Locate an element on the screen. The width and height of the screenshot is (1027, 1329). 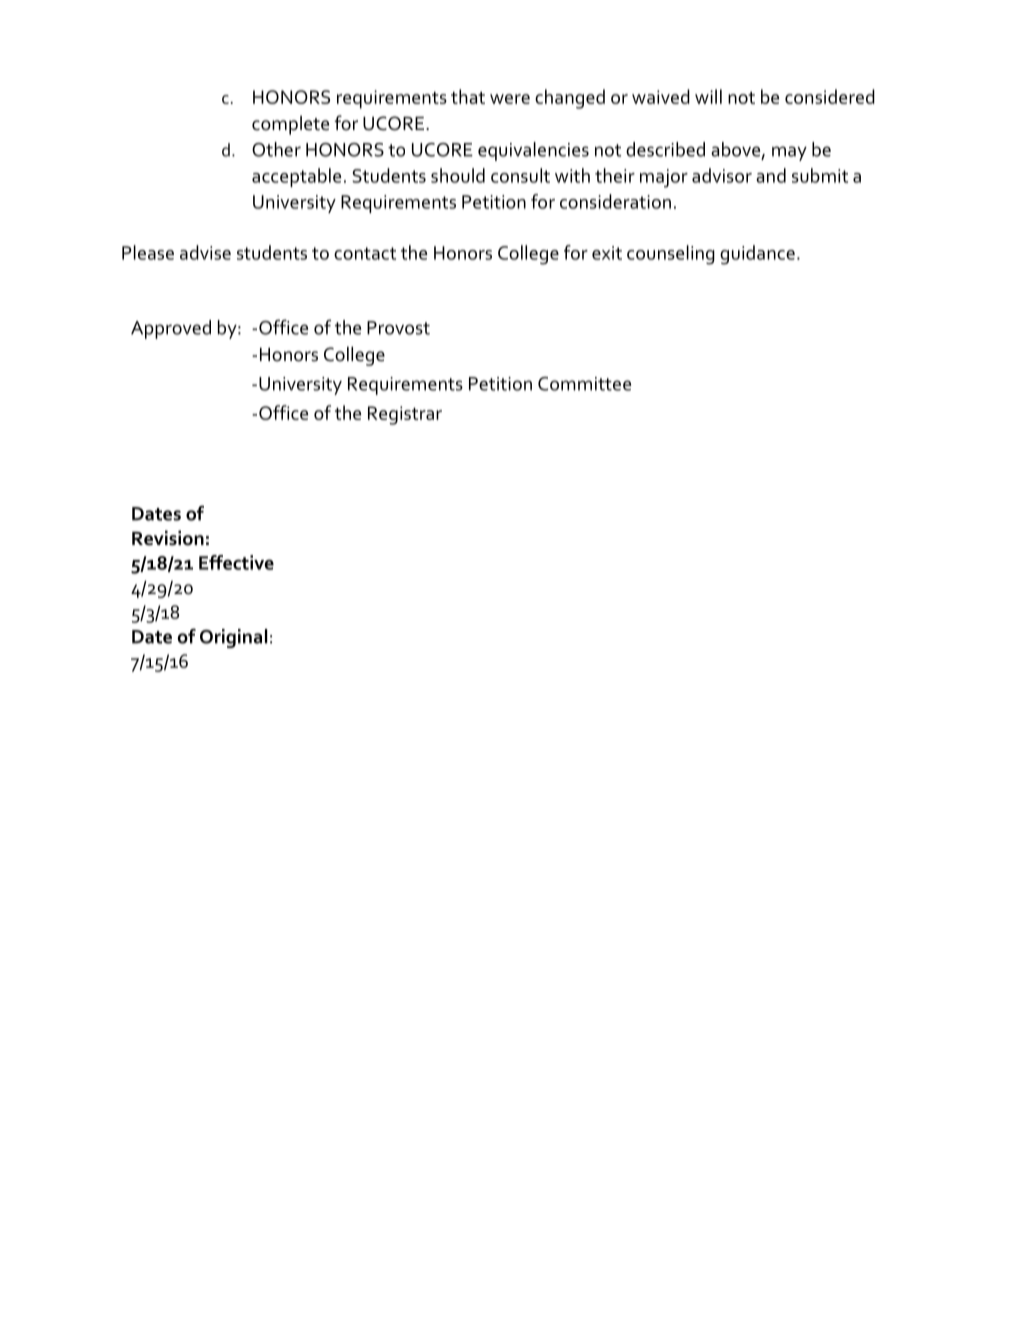
advise is located at coordinates (205, 252).
